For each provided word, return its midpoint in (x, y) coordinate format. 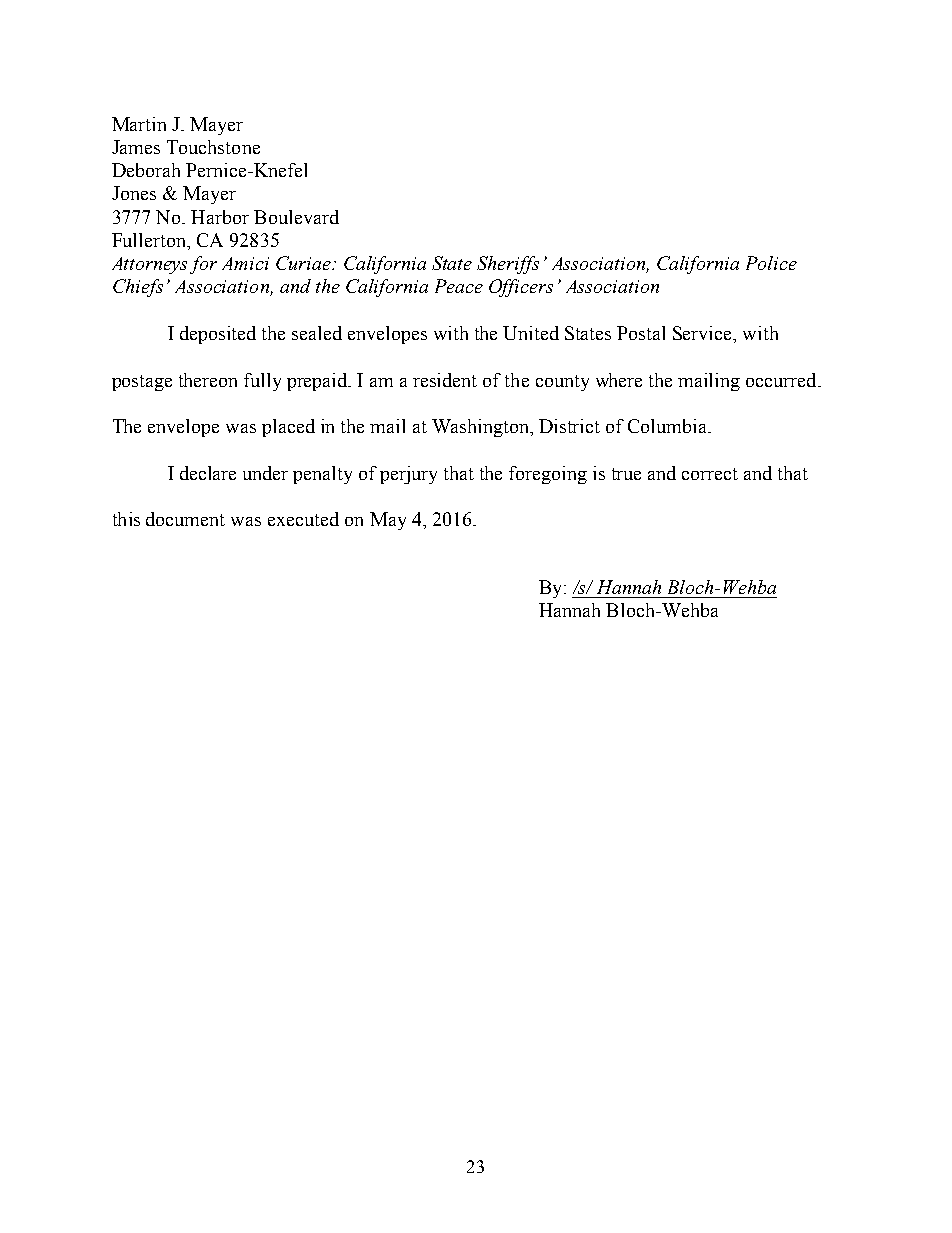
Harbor (220, 217)
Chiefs (138, 288)
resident (445, 380)
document (185, 519)
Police (771, 263)
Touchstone (213, 147)
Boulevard (296, 217)
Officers (521, 288)
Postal (641, 333)
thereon (208, 380)
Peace (459, 286)
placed (288, 428)
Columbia (669, 426)
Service (704, 334)
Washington (482, 428)
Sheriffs (508, 265)
